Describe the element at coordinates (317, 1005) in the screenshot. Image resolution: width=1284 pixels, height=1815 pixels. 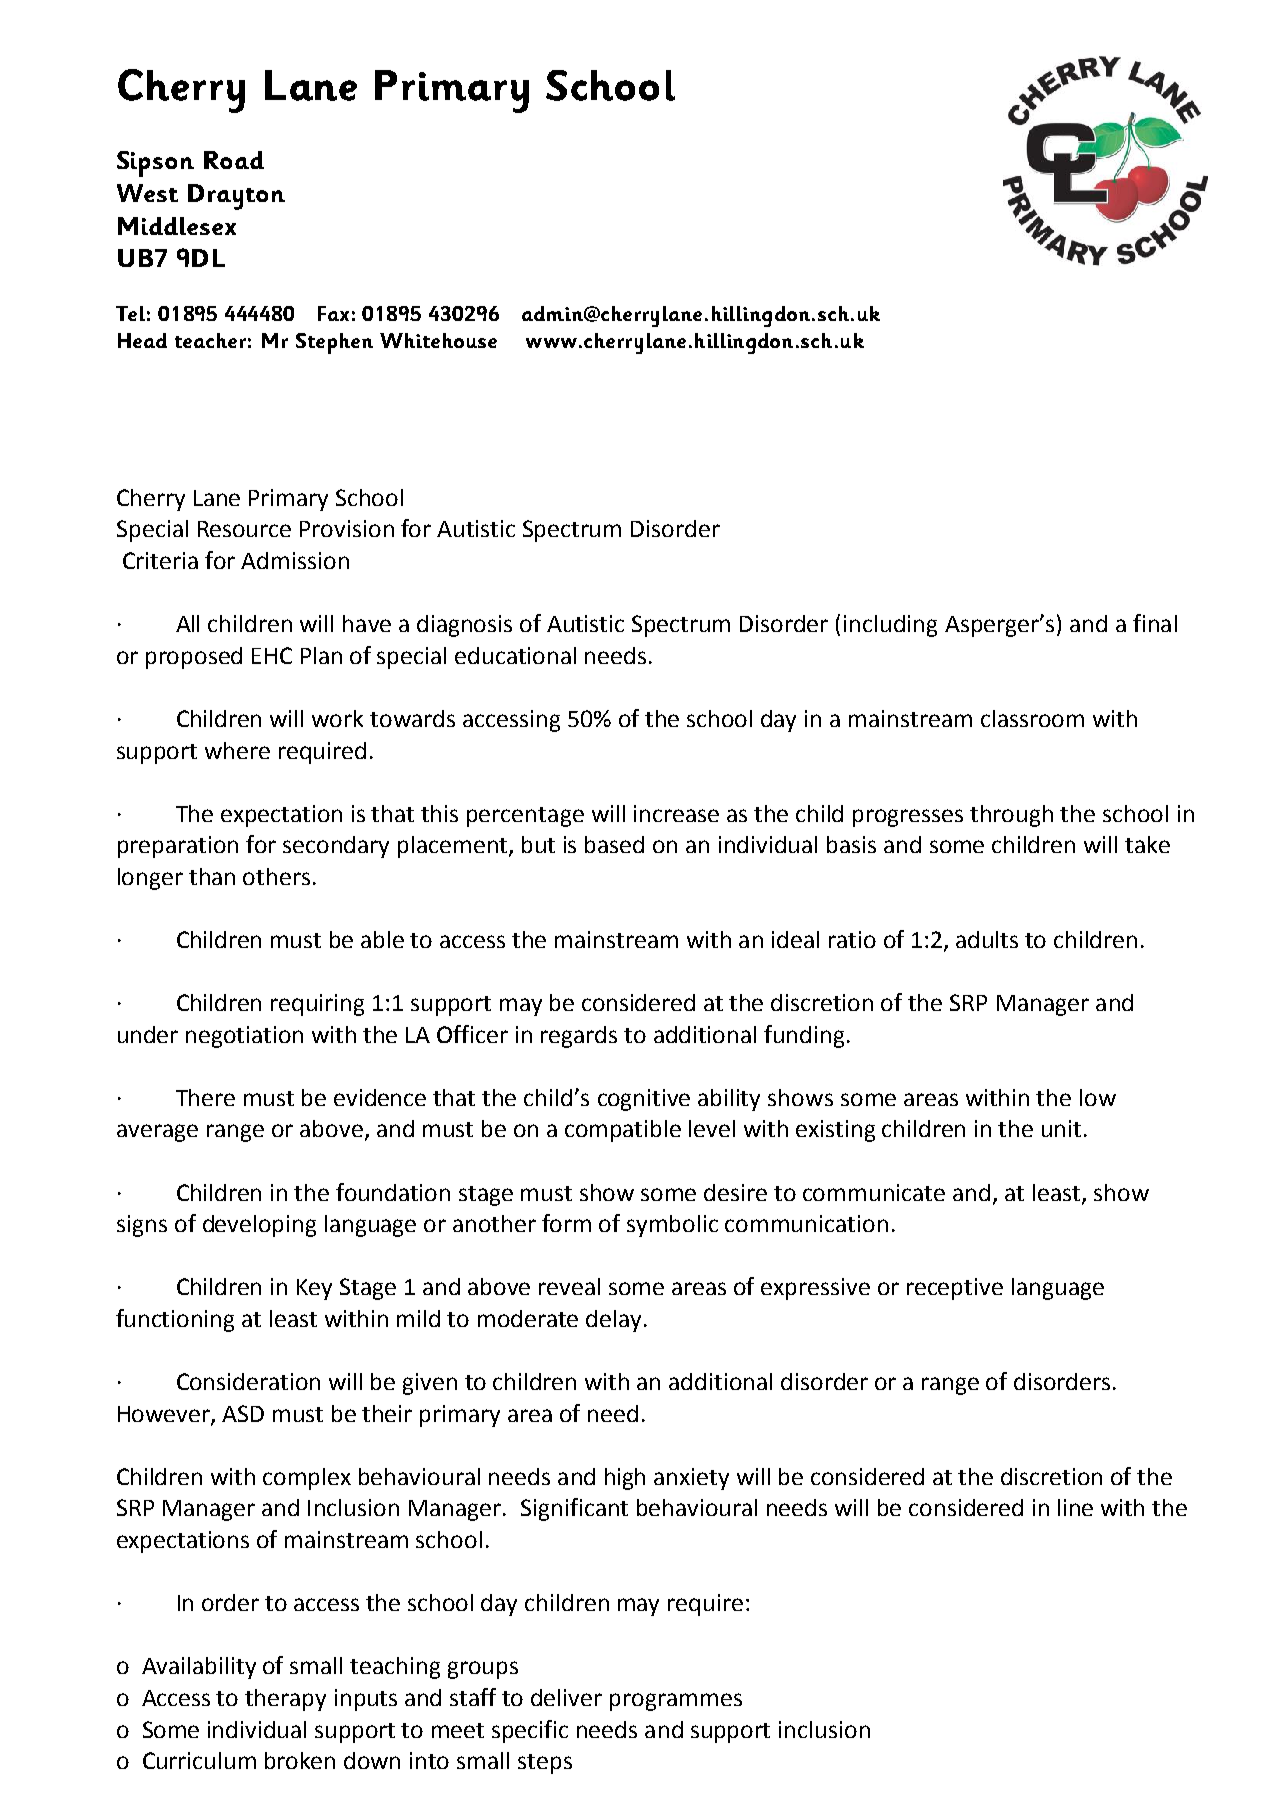
I see `requiring` at that location.
